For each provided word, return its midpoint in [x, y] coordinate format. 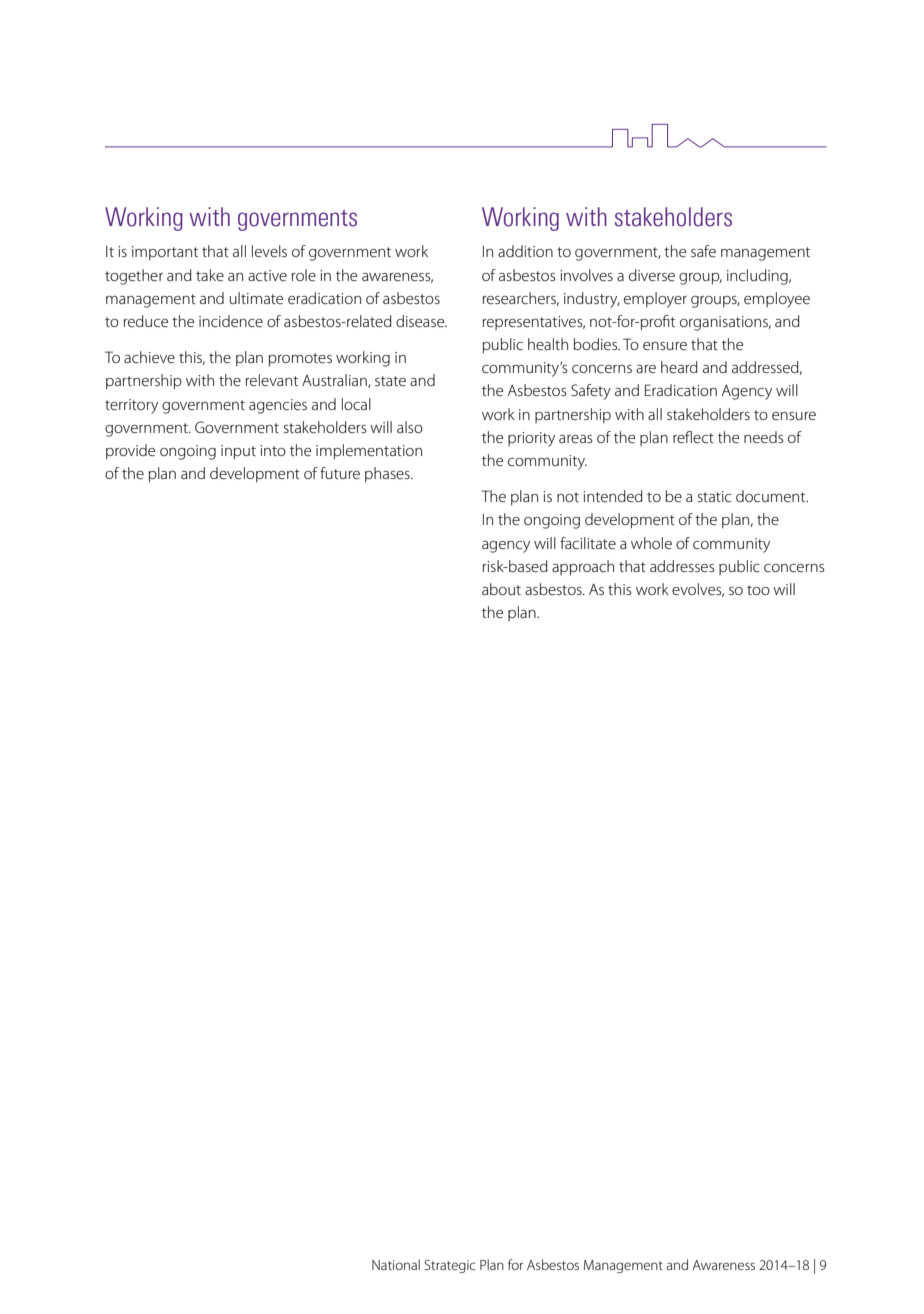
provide [130, 452]
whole [651, 543]
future [340, 473]
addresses [682, 566]
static [714, 496]
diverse [652, 275]
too [758, 590]
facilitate [588, 543]
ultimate [256, 298]
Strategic [450, 1266]
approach [583, 568]
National [396, 1264]
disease [421, 321]
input [238, 452]
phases [388, 475]
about [501, 589]
